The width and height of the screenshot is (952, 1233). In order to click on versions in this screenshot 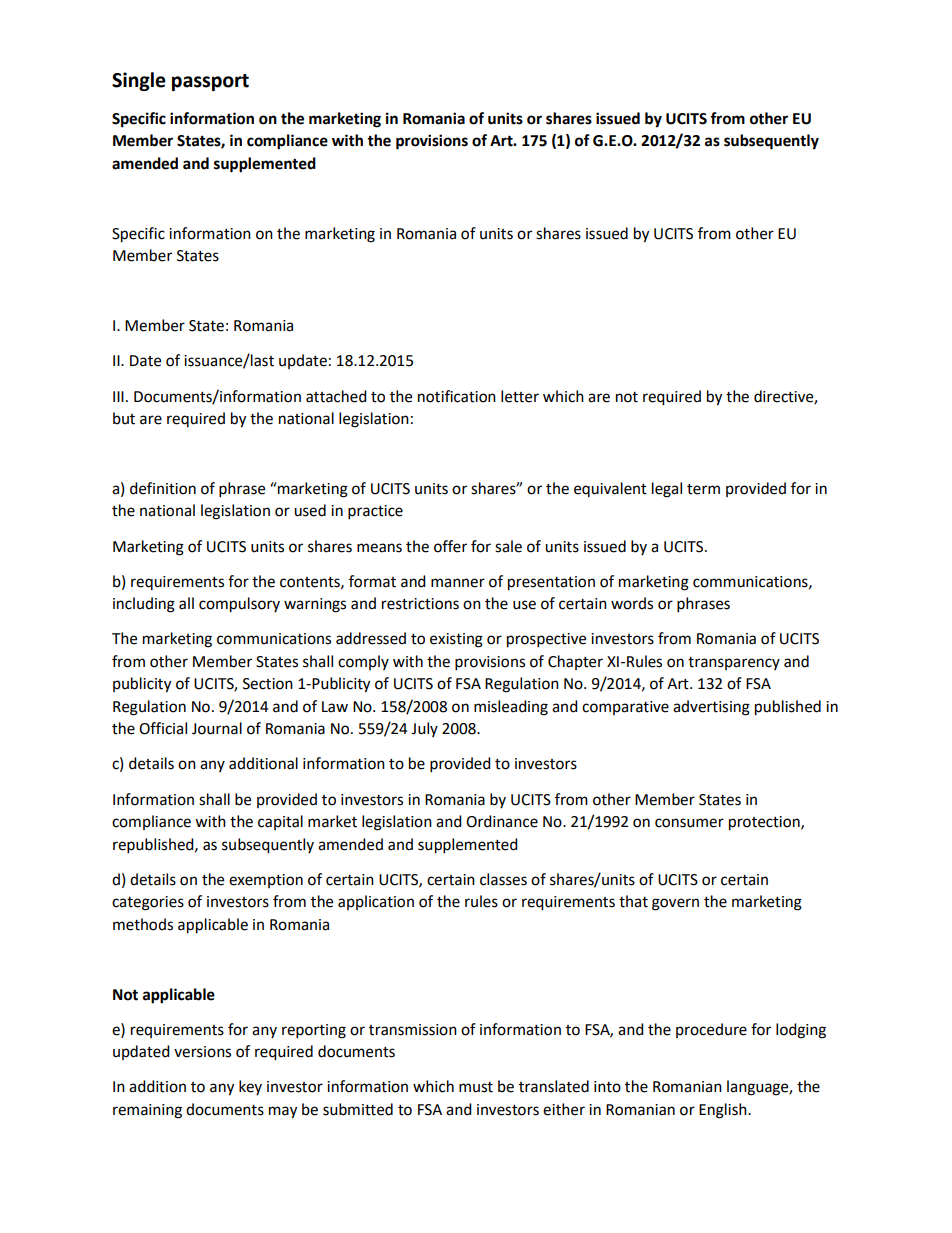, I will do `click(202, 1052)`.
